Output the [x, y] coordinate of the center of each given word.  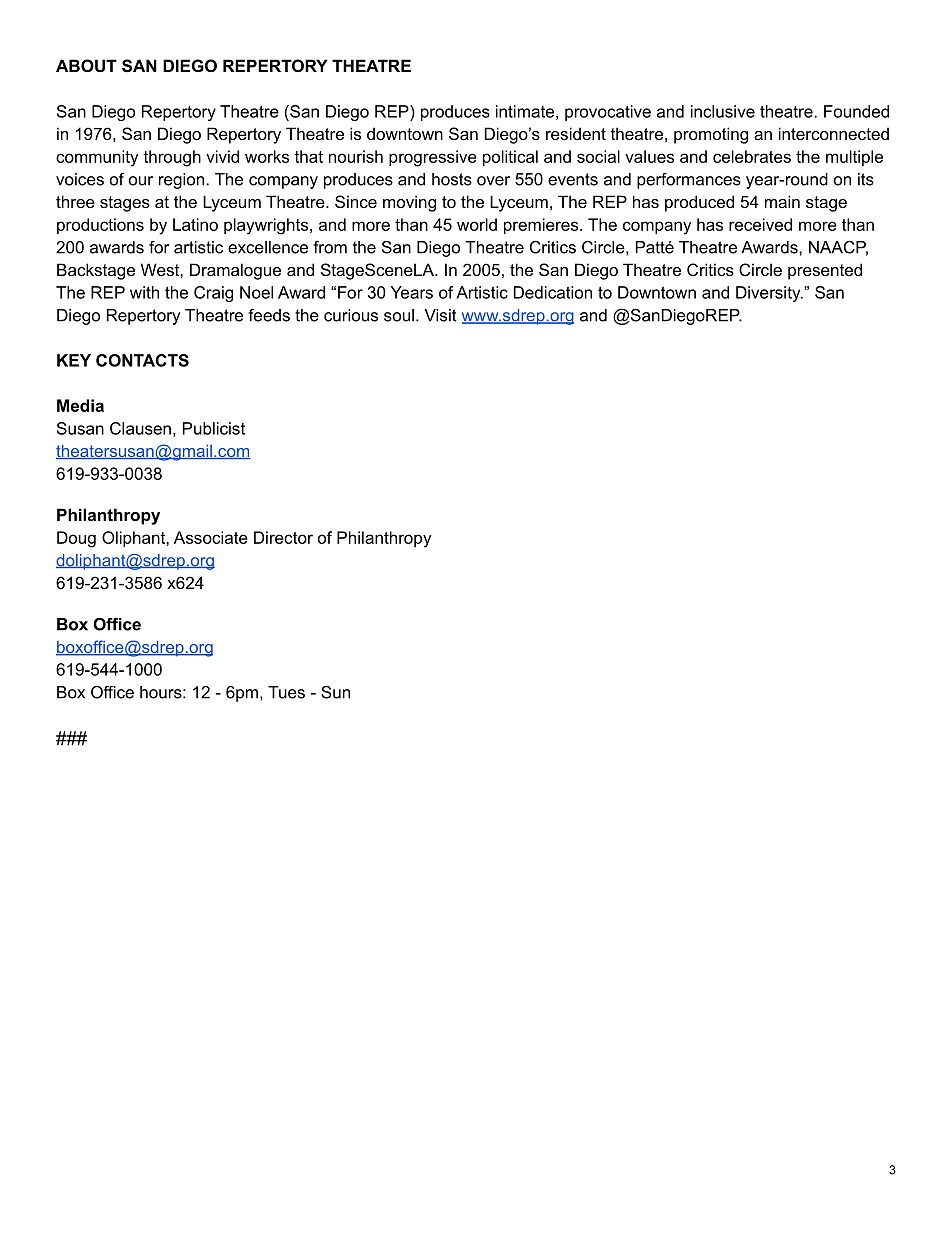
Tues [286, 692]
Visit [440, 315]
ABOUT [86, 65]
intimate [525, 111]
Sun [335, 692]
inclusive [723, 111]
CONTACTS [142, 360]
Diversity [769, 294]
